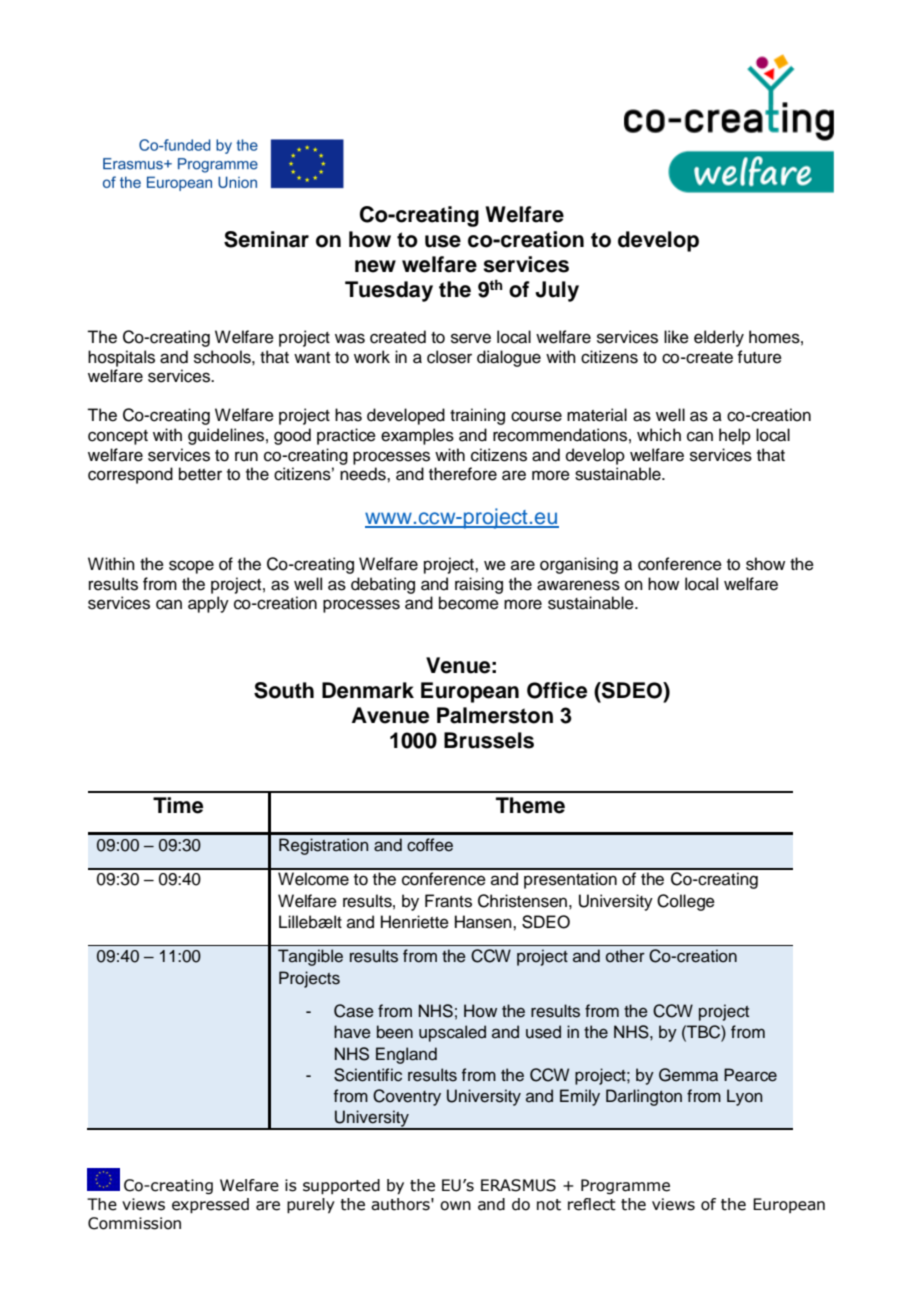  I want to click on own, so click(455, 1206).
